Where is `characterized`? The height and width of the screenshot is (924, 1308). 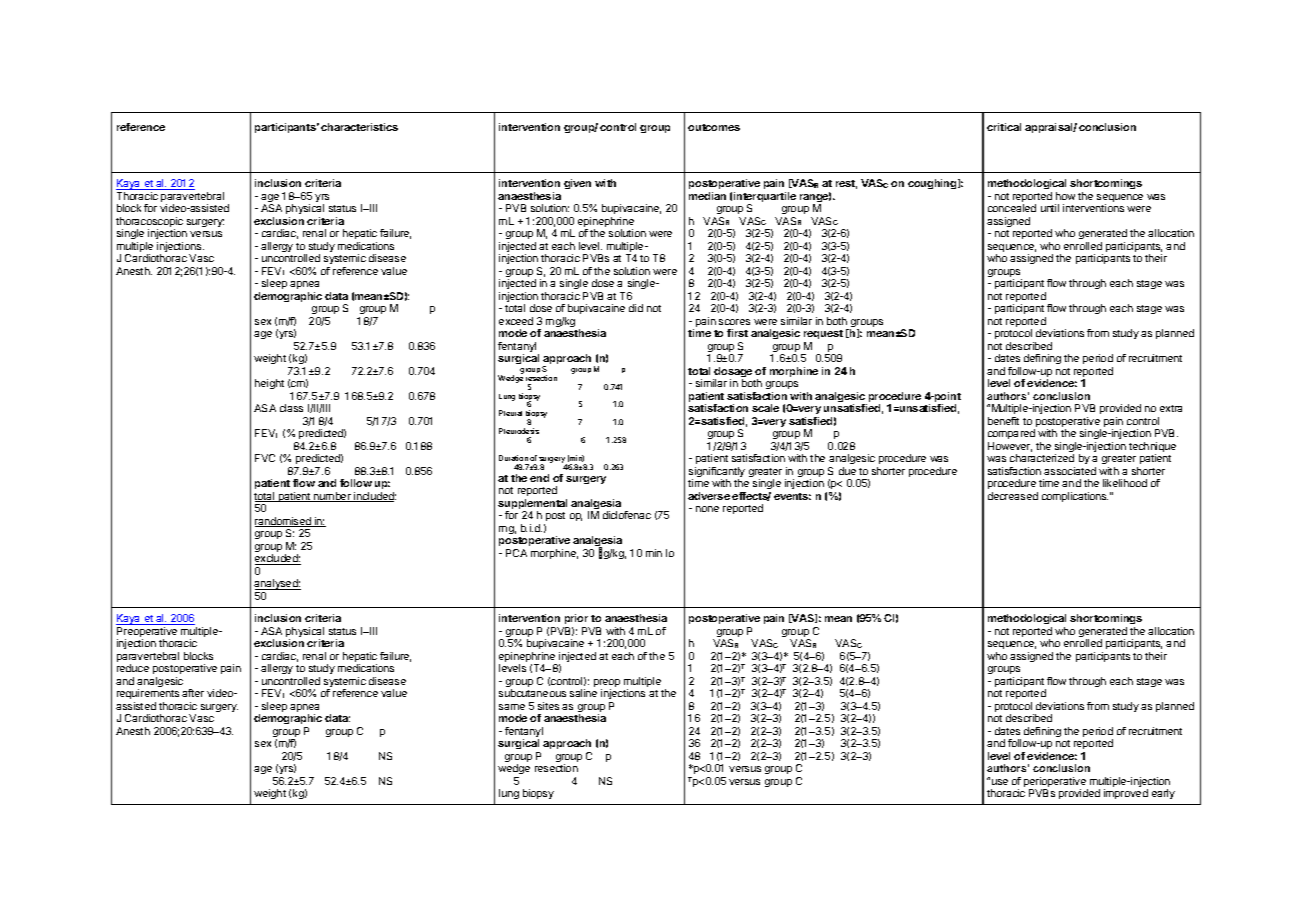
characterized is located at coordinates (1042, 458).
